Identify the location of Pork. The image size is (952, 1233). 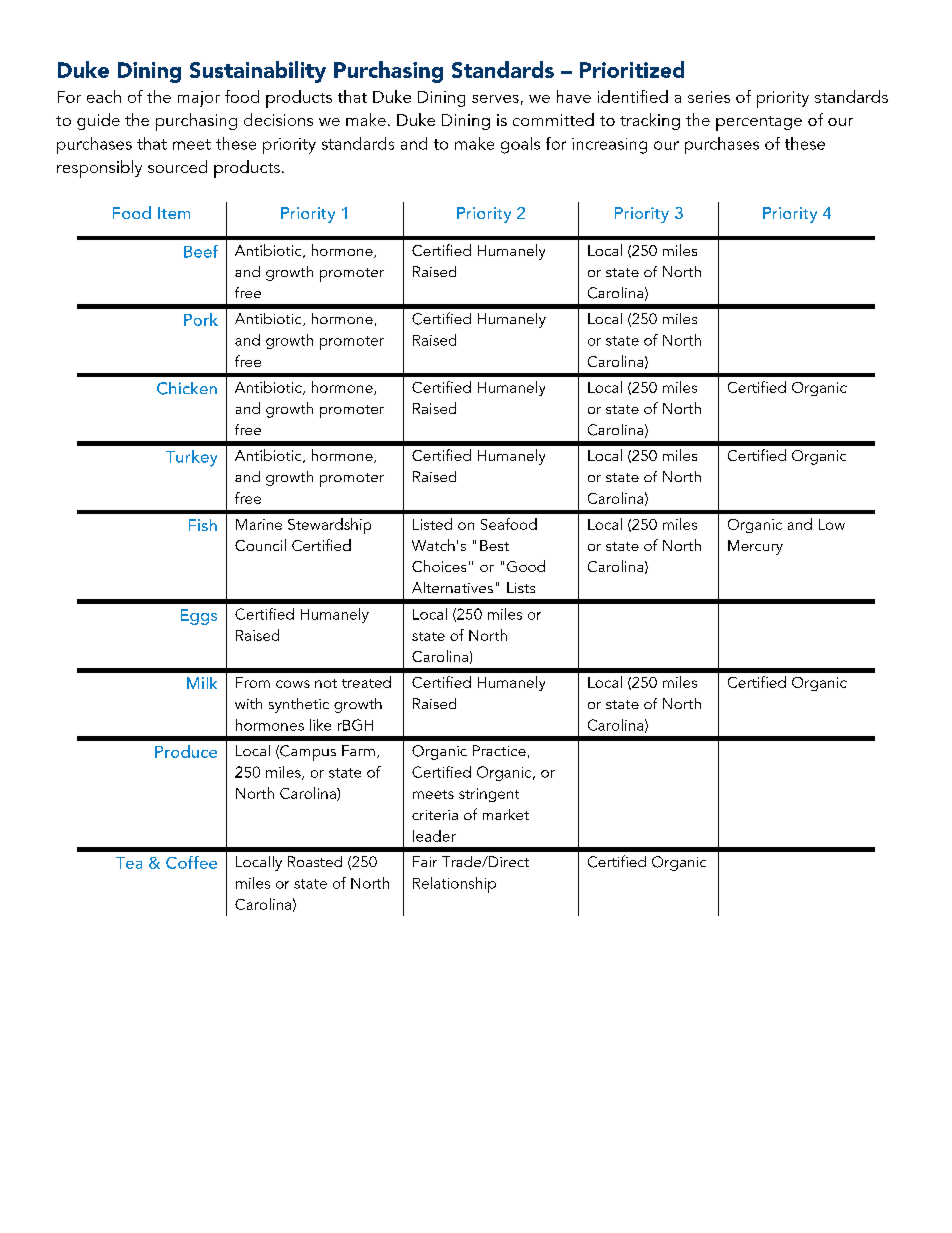
(201, 319).
